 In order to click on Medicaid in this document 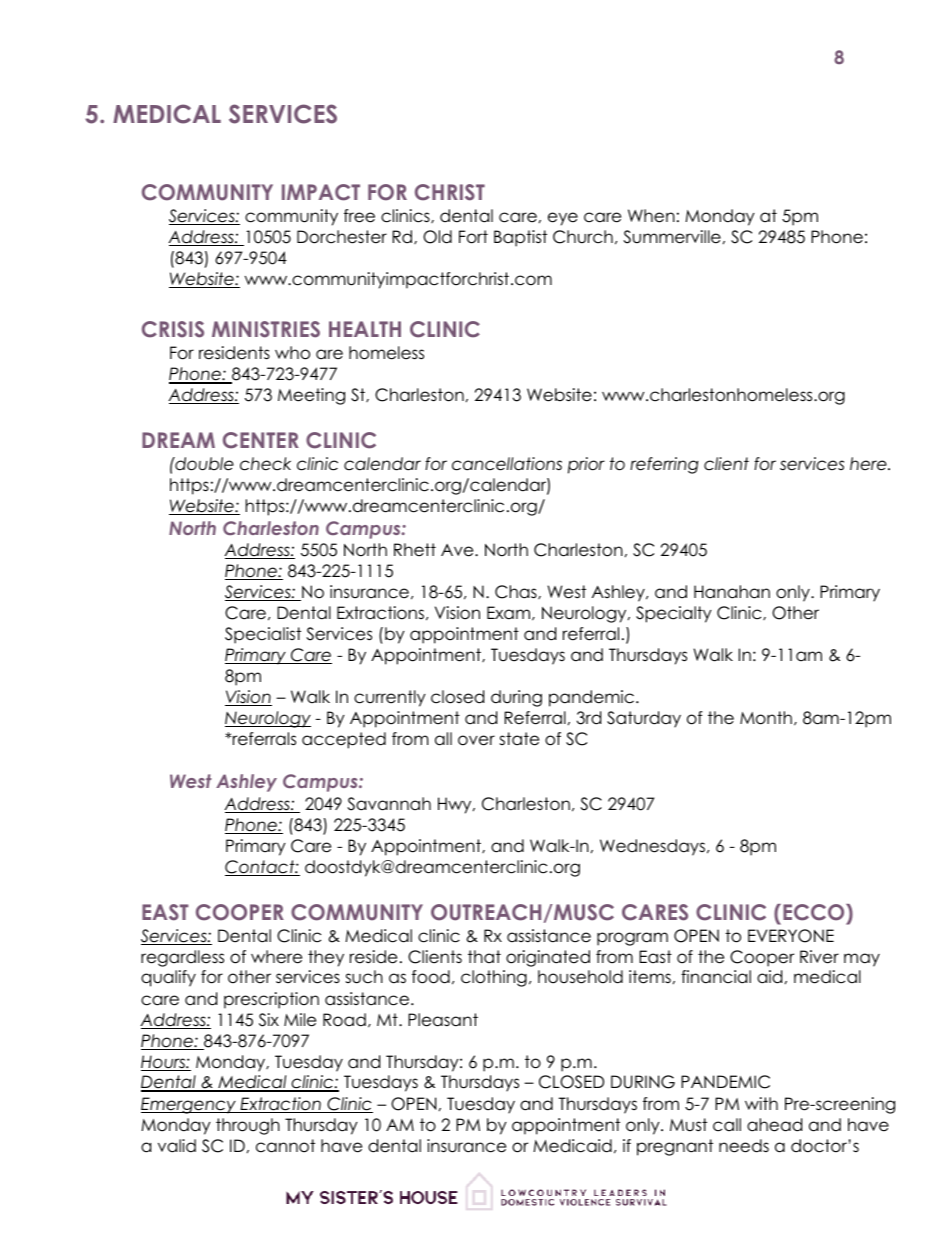, I will do `click(572, 1146)`.
